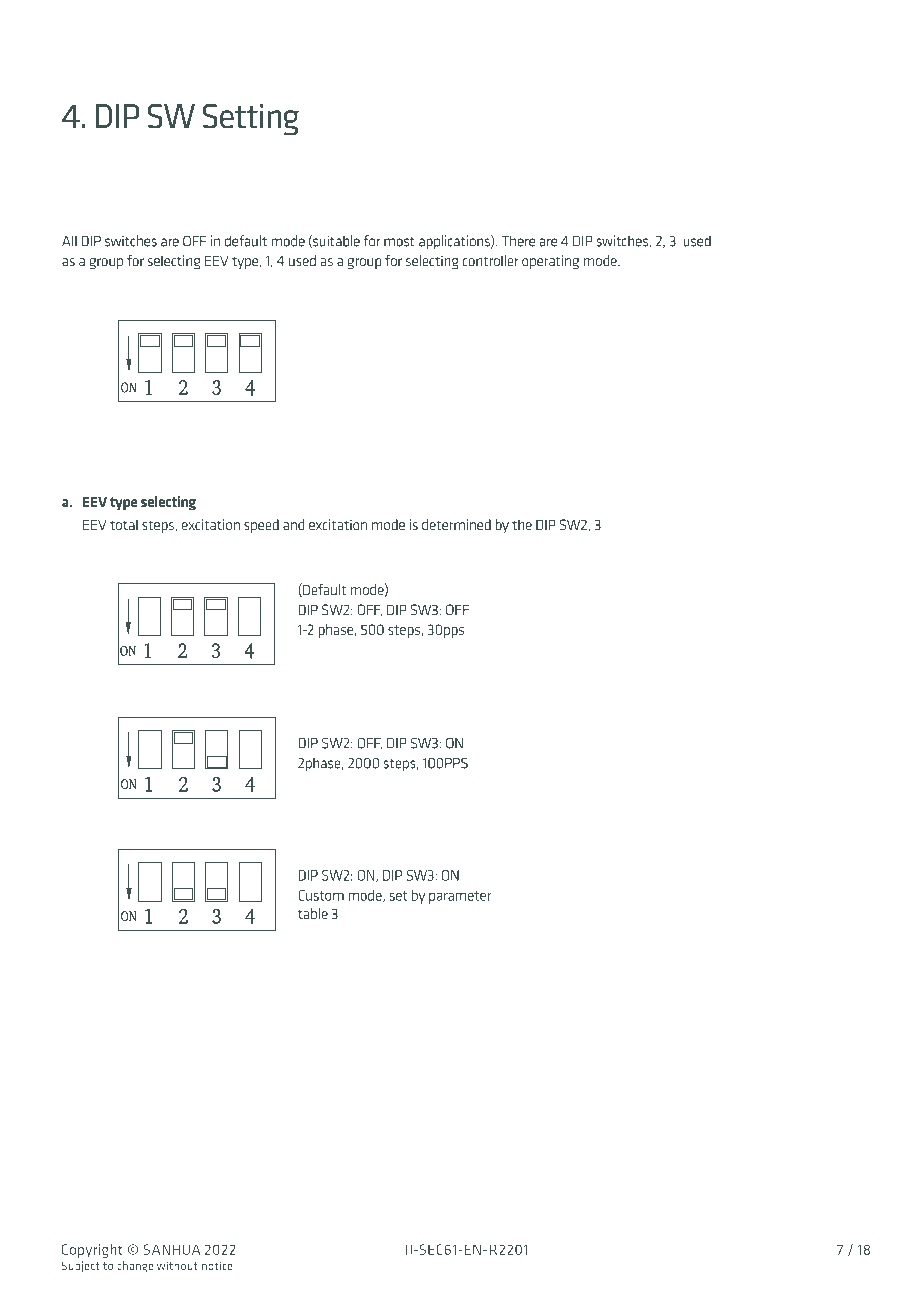  What do you see at coordinates (81, 1266) in the screenshot?
I see `Subject` at bounding box center [81, 1266].
